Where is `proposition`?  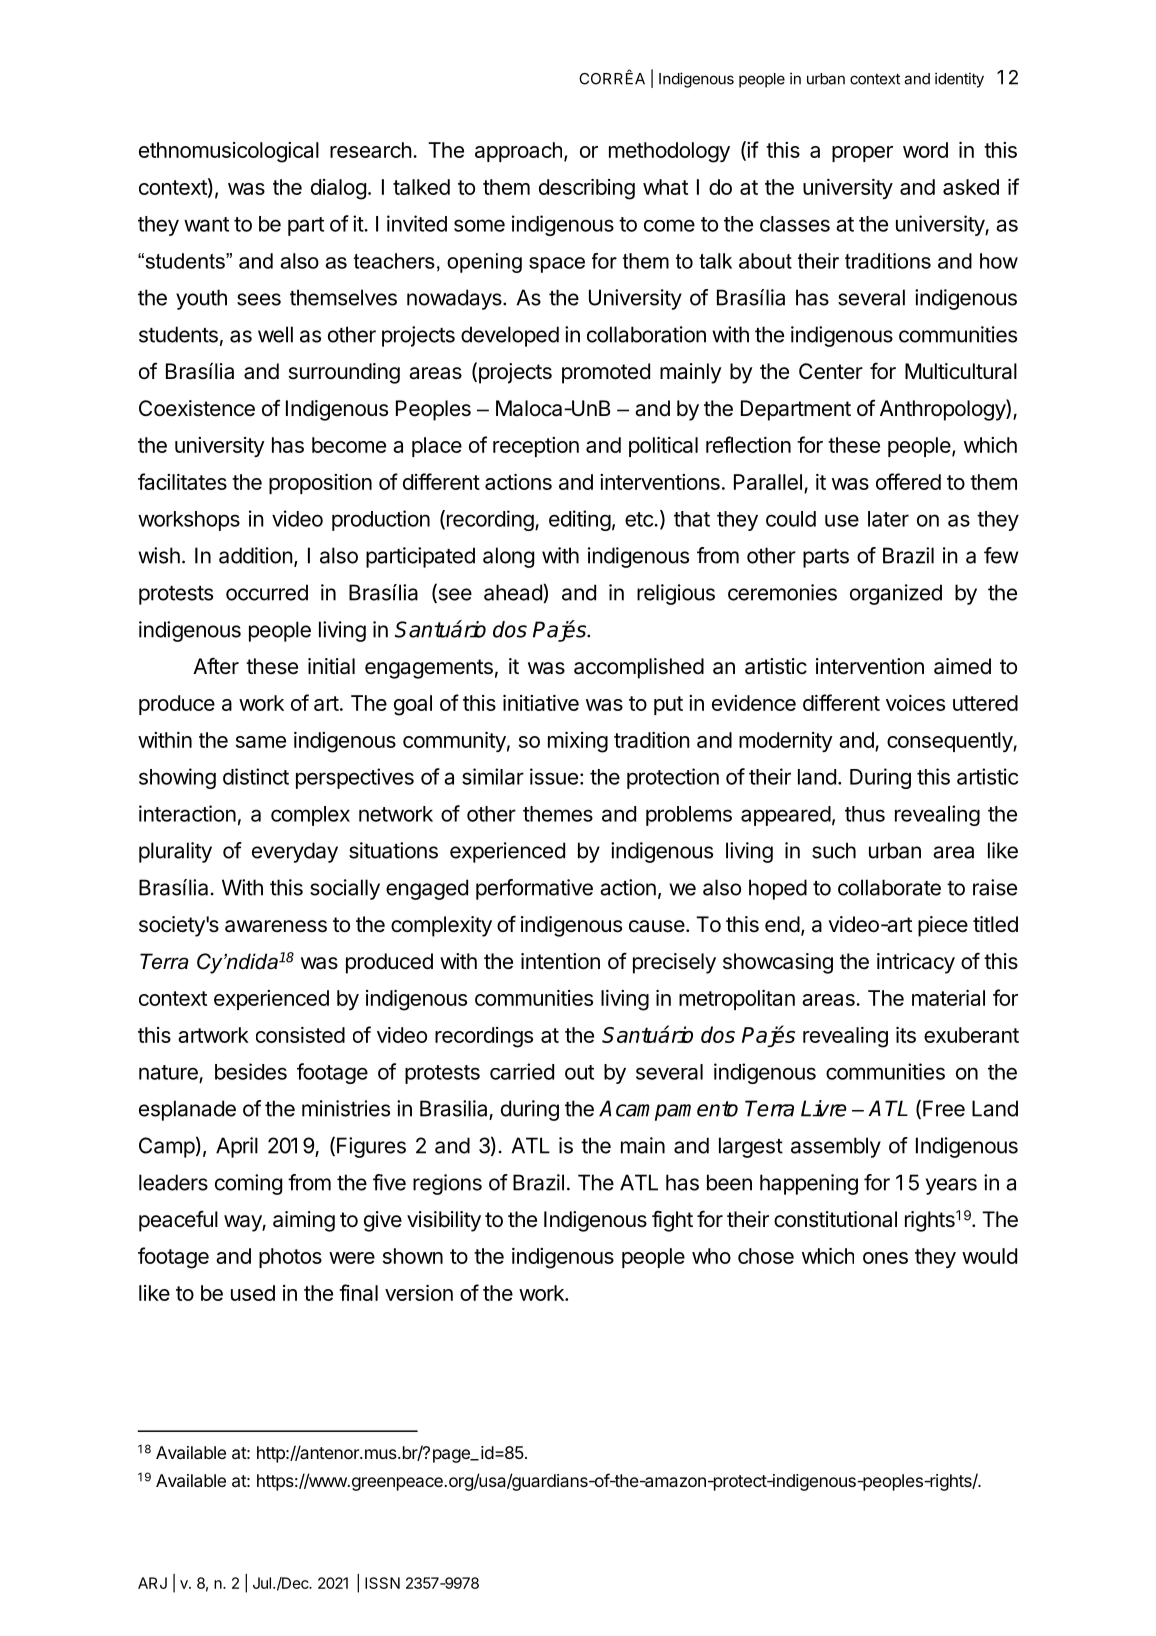
proposition is located at coordinates (320, 484).
